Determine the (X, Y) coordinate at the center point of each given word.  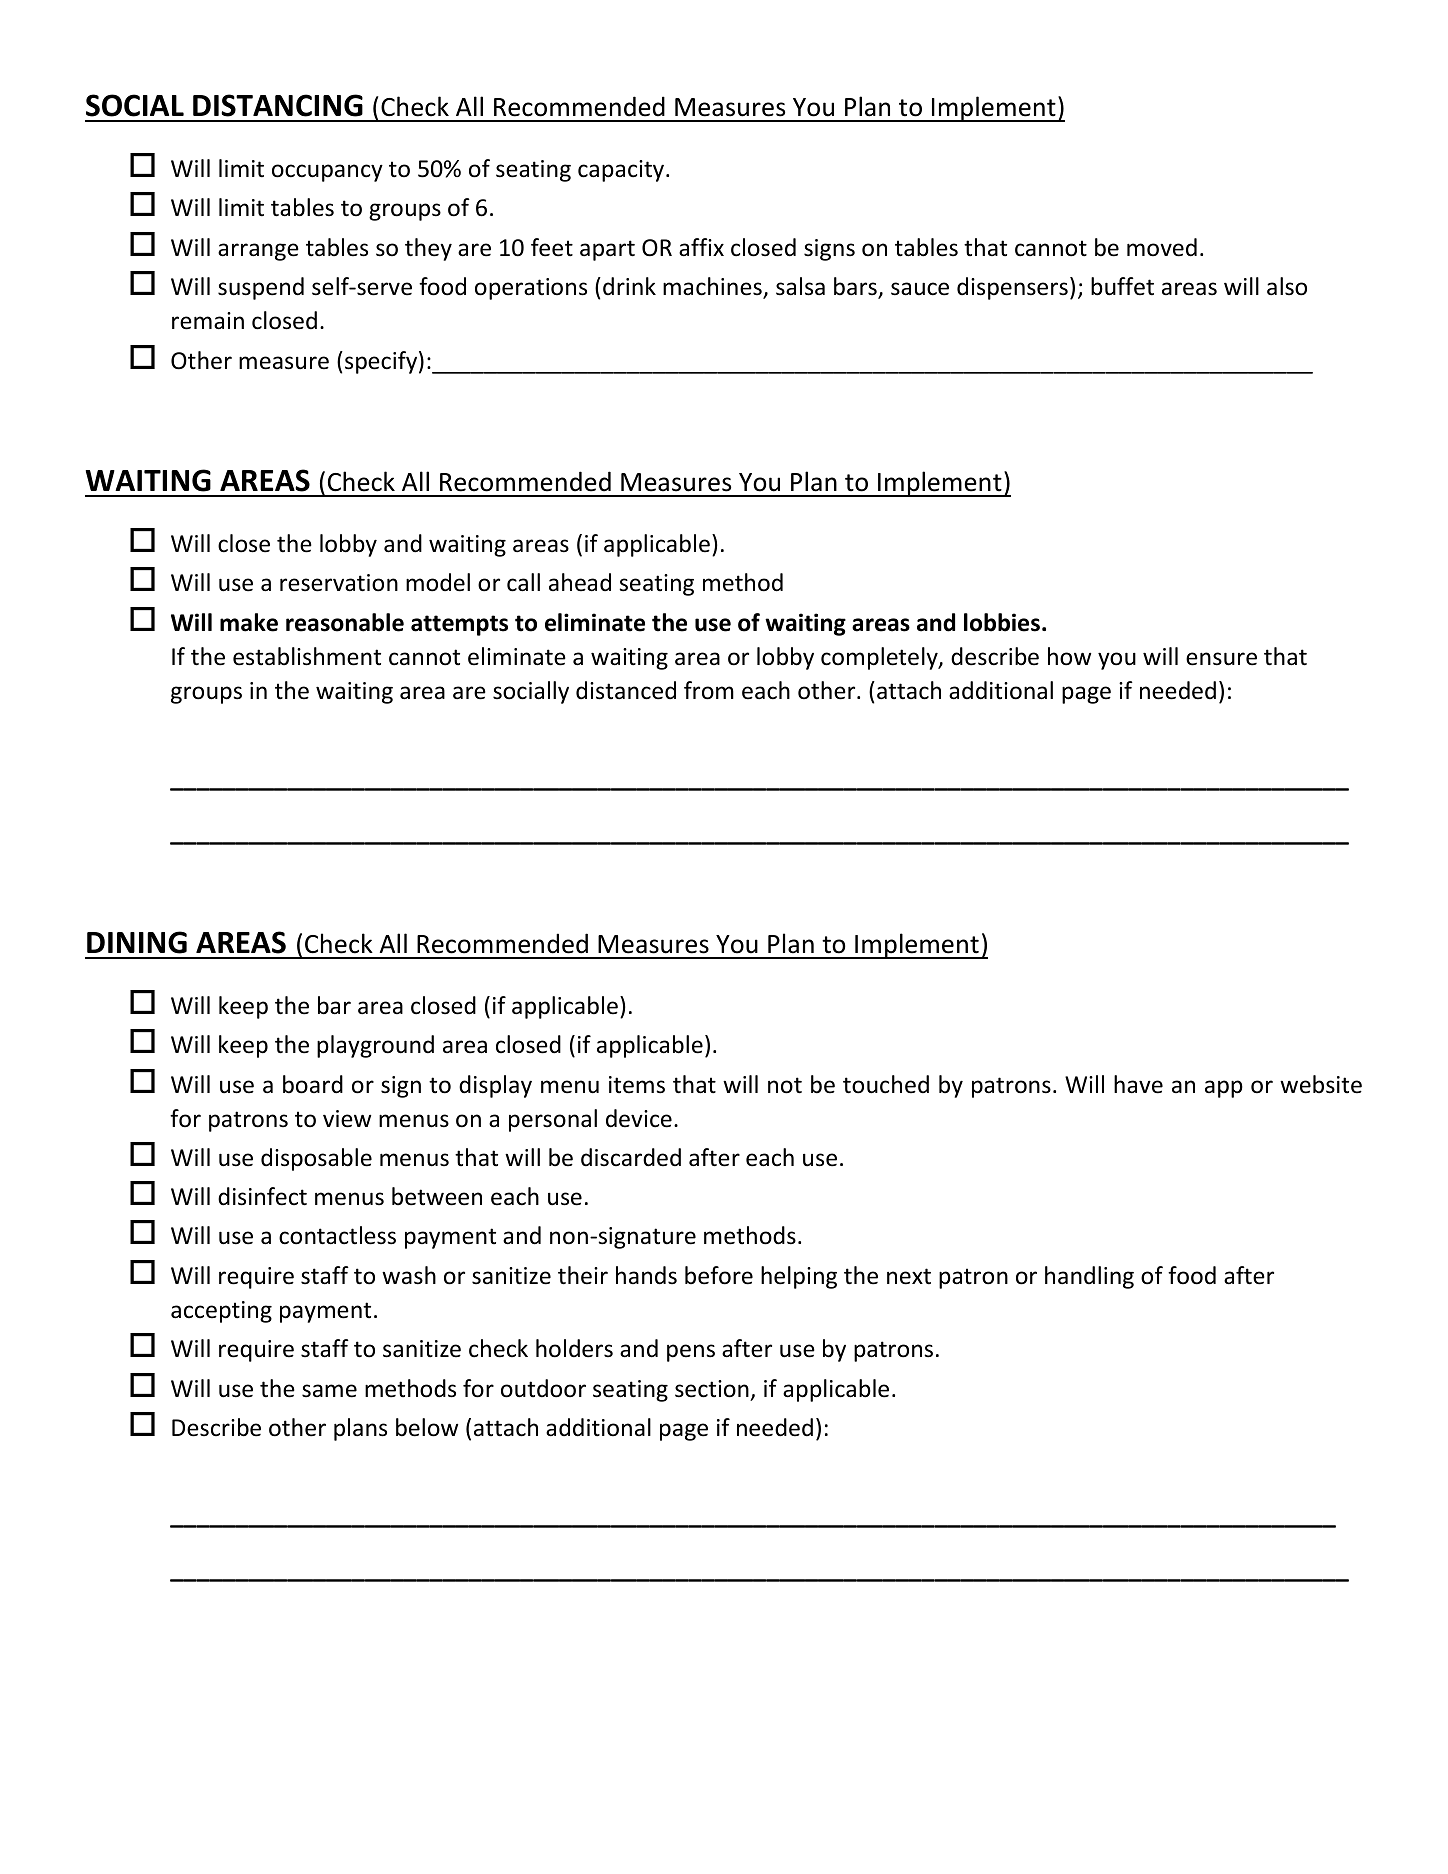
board (313, 1084)
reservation (339, 583)
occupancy (327, 173)
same (329, 1391)
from (709, 690)
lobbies (1002, 622)
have (1138, 1084)
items (637, 1085)
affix (701, 247)
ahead (580, 582)
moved (1162, 247)
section (712, 1389)
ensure (1221, 659)
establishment (307, 656)
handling (1089, 1277)
